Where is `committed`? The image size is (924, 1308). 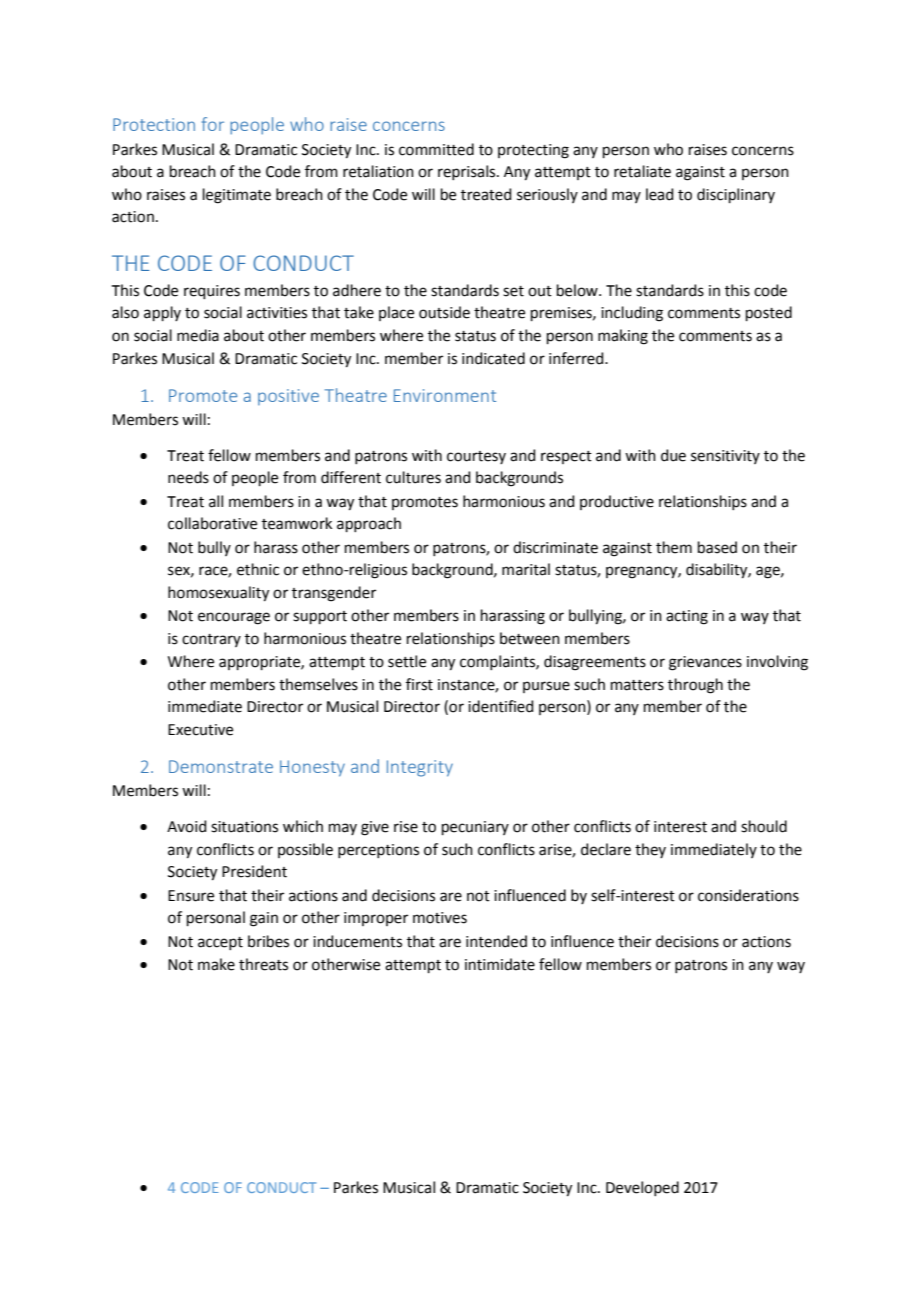
committed is located at coordinates (436, 149).
